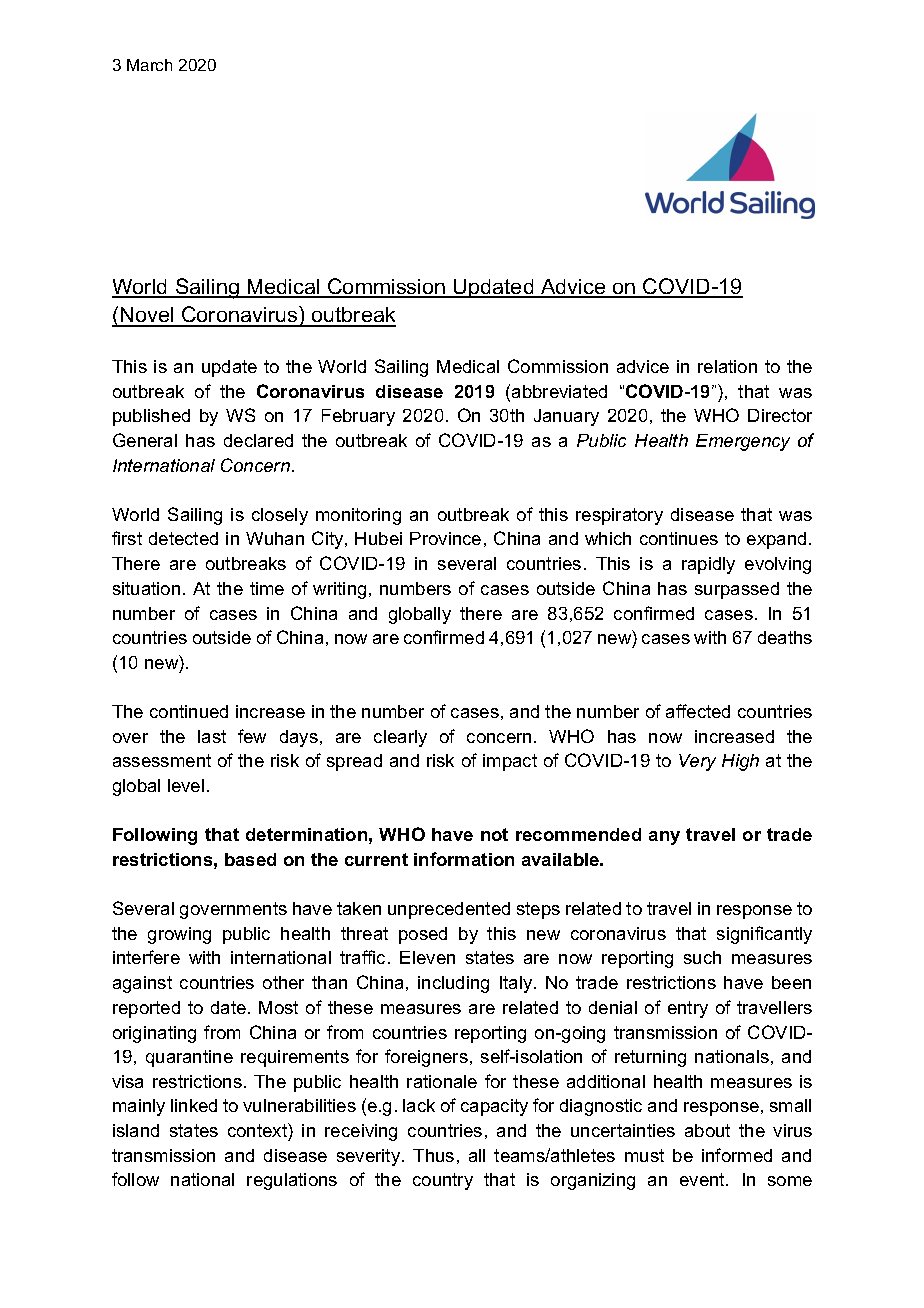 This screenshot has height=1308, width=924. Describe the element at coordinates (358, 417) in the screenshot. I see `February` at that location.
